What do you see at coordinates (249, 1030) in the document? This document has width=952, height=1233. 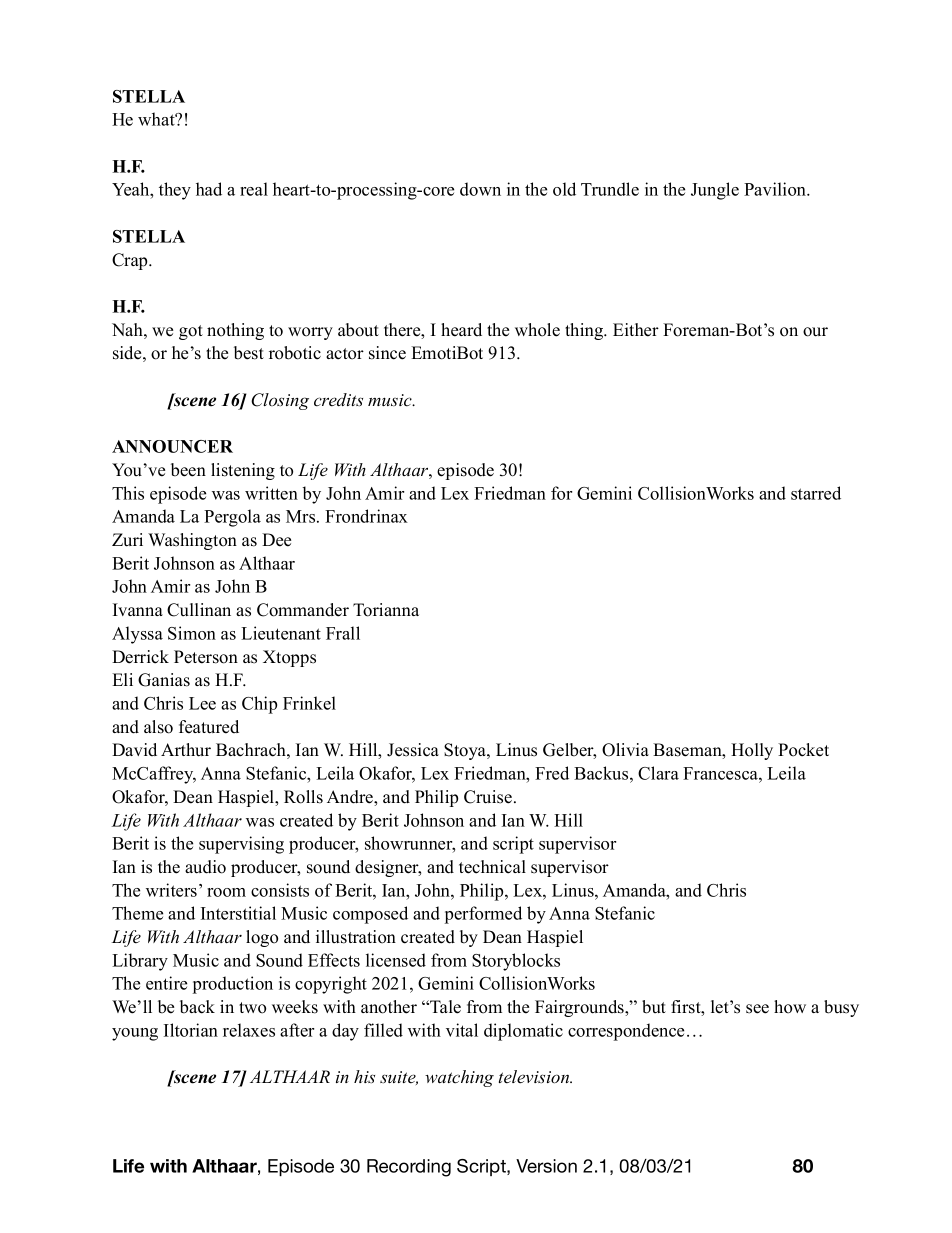 I see `relaxes` at bounding box center [249, 1030].
